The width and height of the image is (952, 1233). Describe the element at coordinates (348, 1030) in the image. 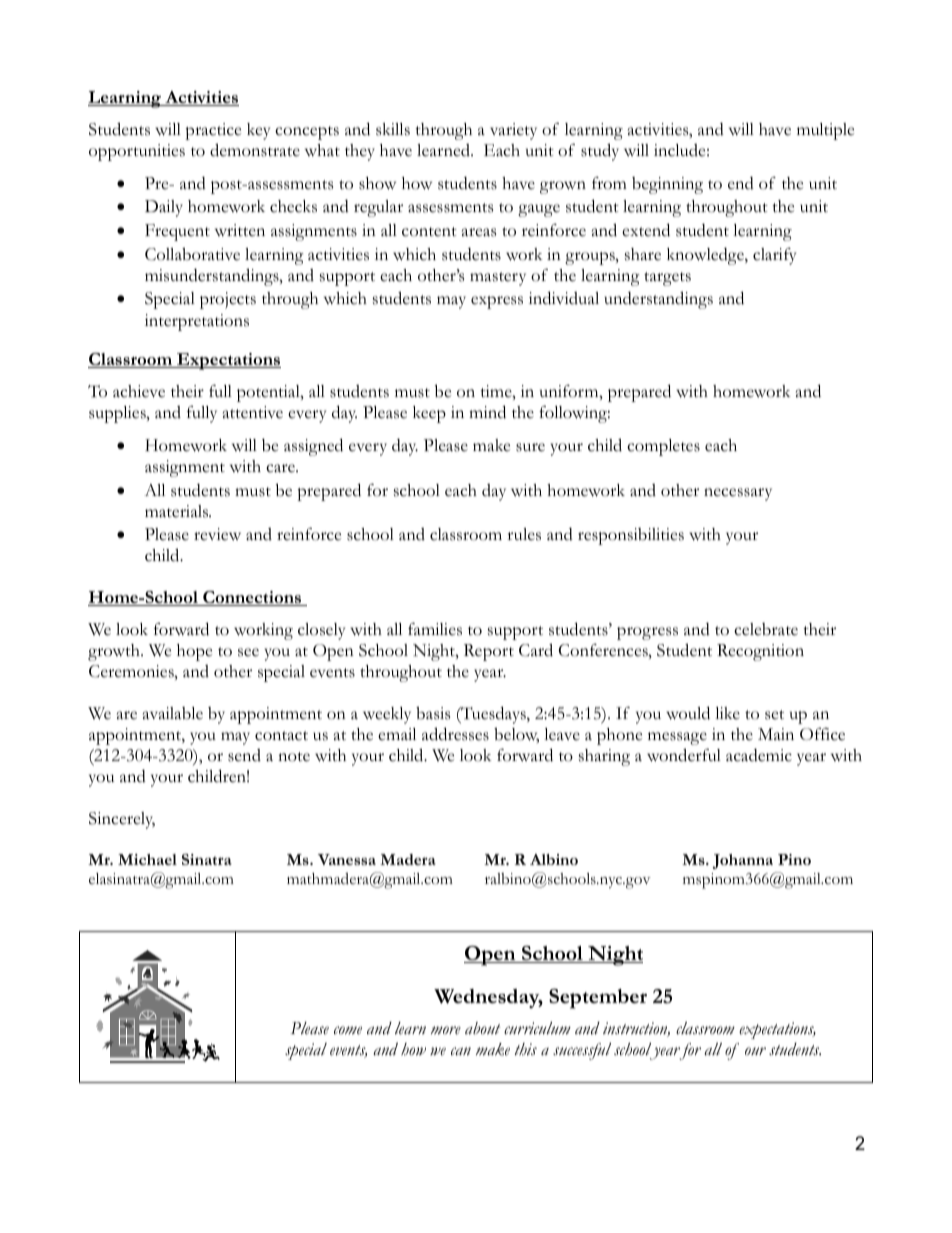

I see `come` at that location.
